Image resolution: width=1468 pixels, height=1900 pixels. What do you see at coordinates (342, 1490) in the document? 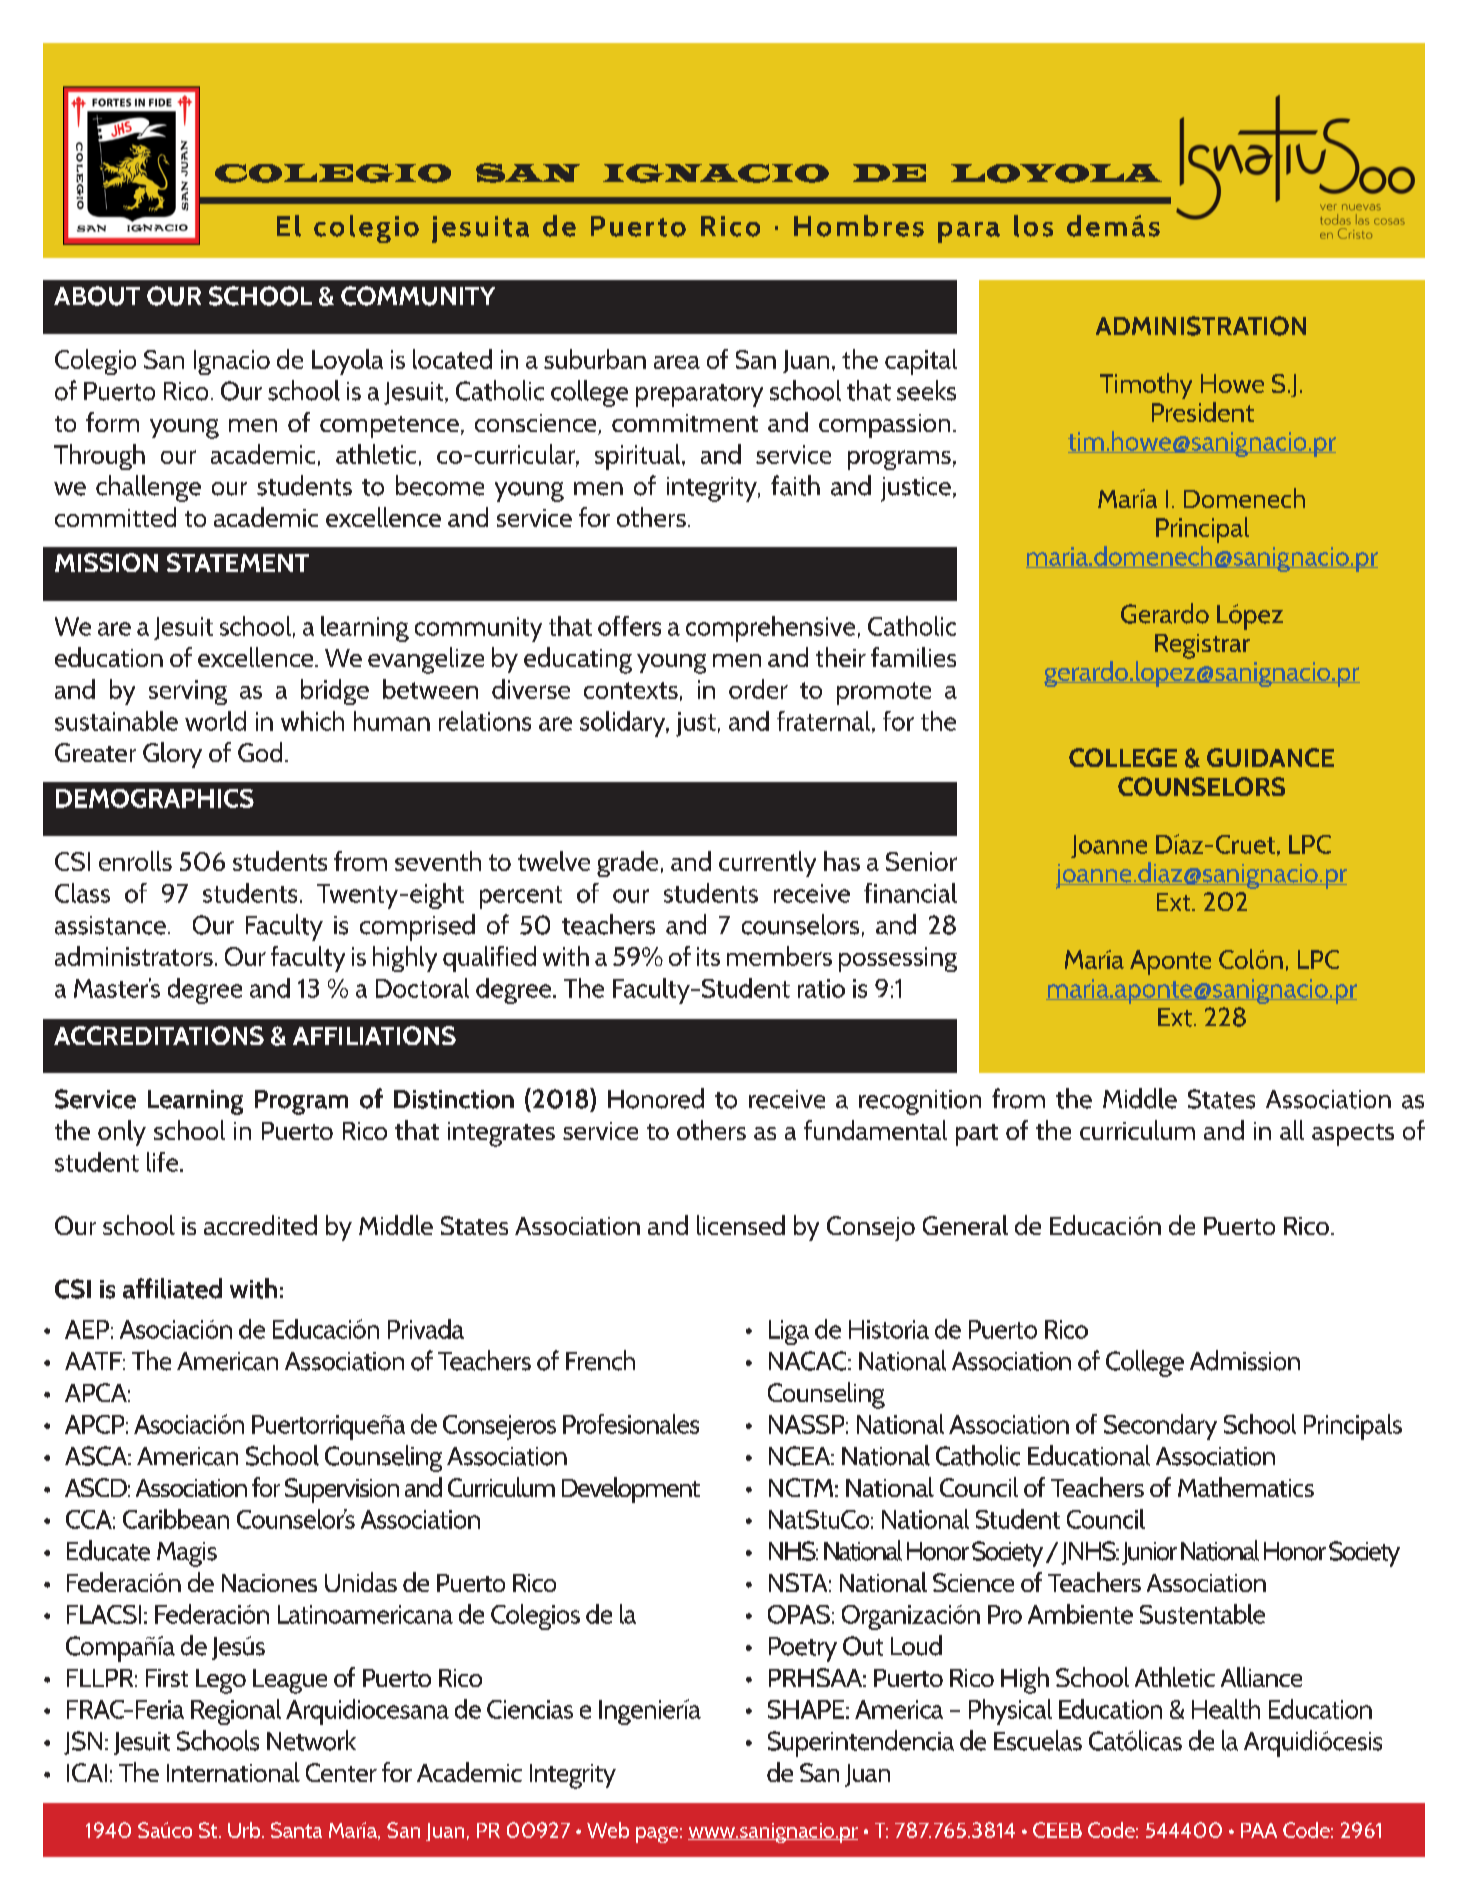
I see `Supervision` at bounding box center [342, 1490].
